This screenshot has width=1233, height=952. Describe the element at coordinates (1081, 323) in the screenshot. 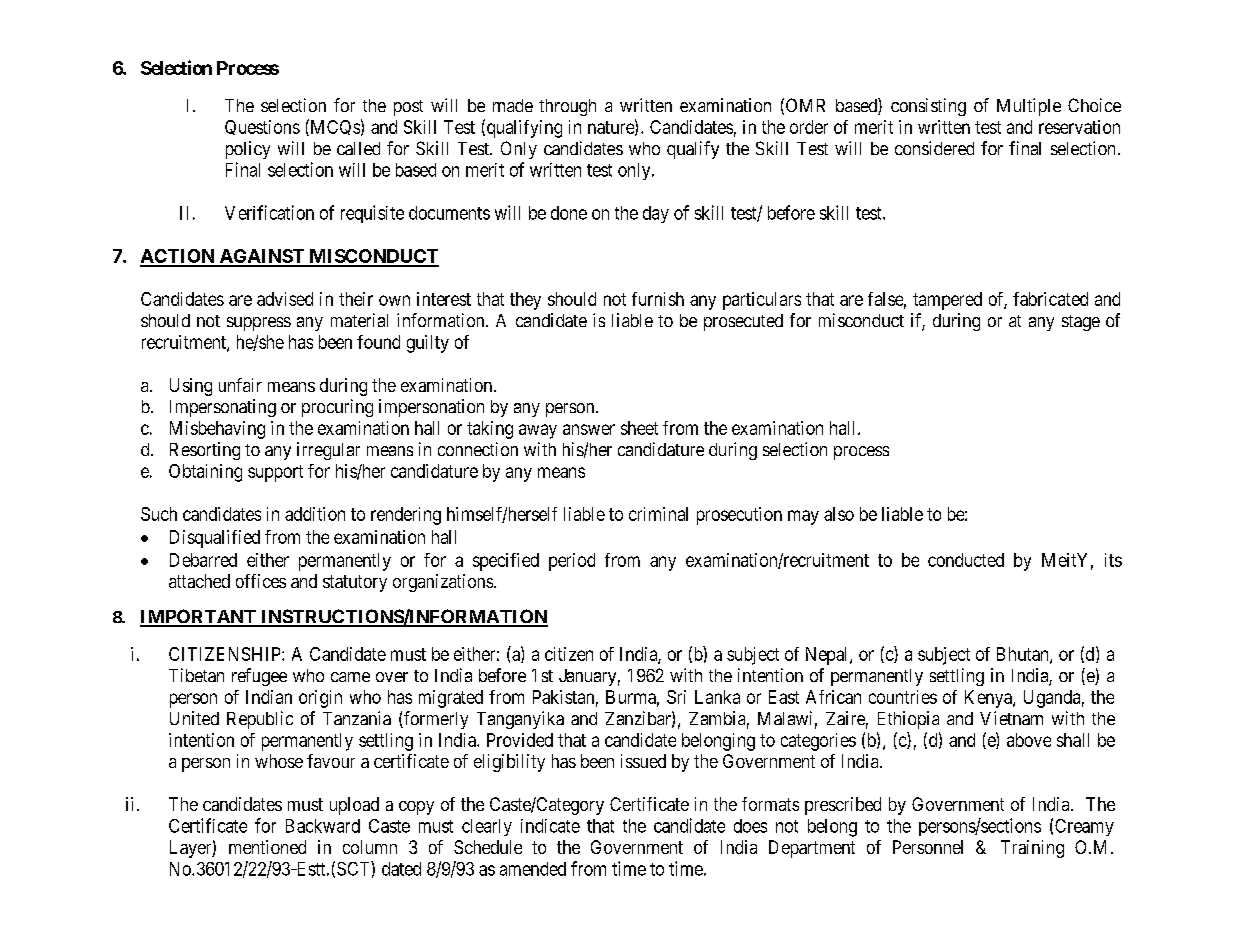

I see `stage` at that location.
